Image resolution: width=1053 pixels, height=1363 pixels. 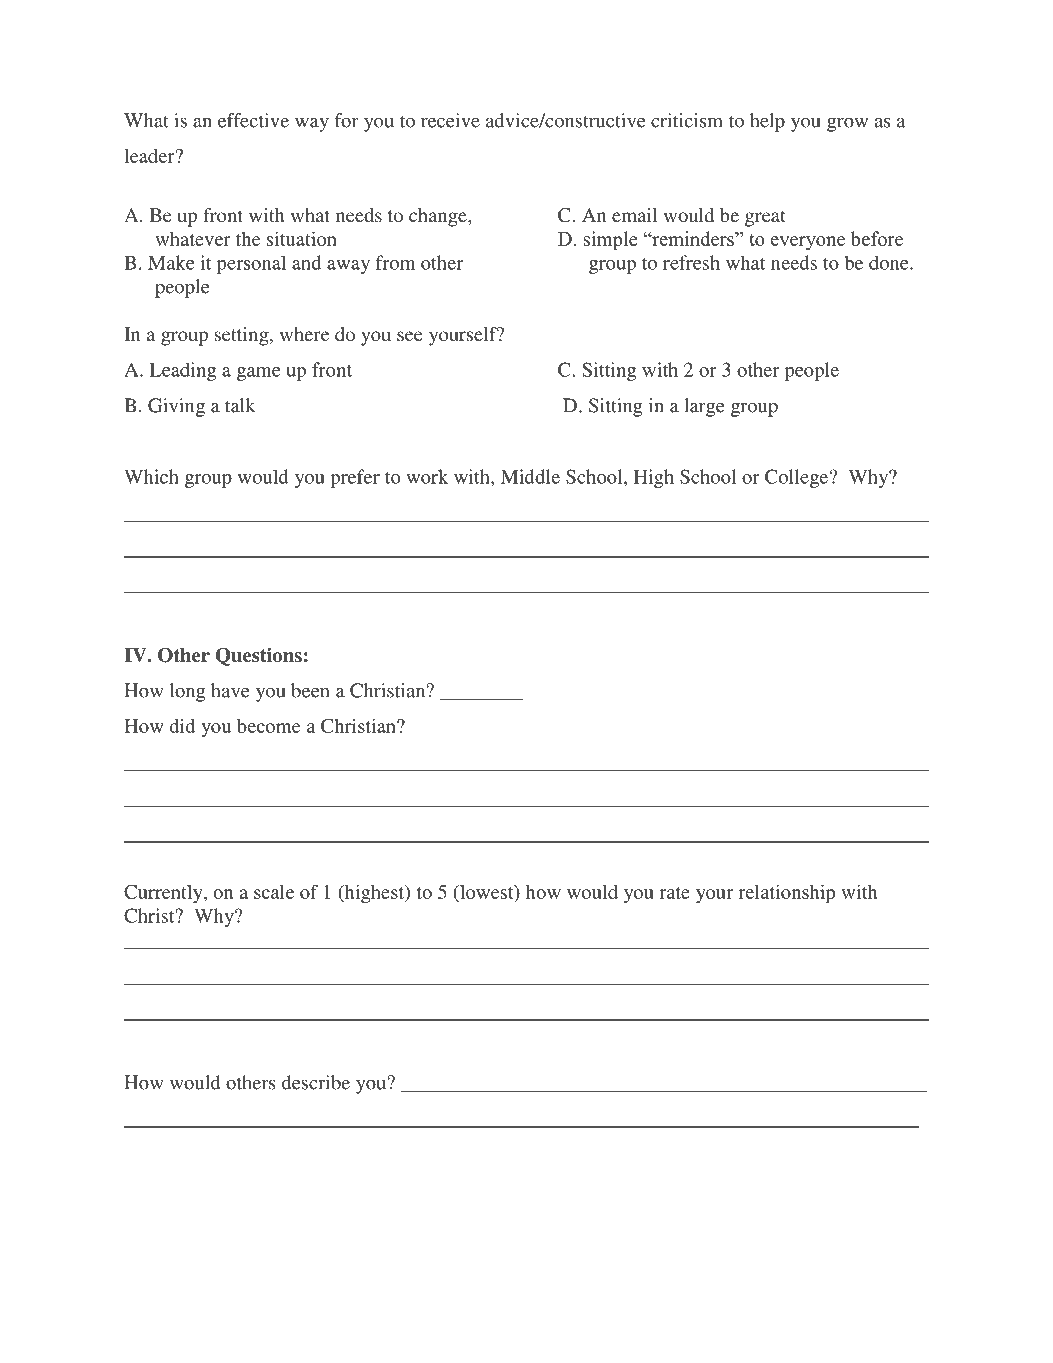 I want to click on work, so click(x=427, y=476).
